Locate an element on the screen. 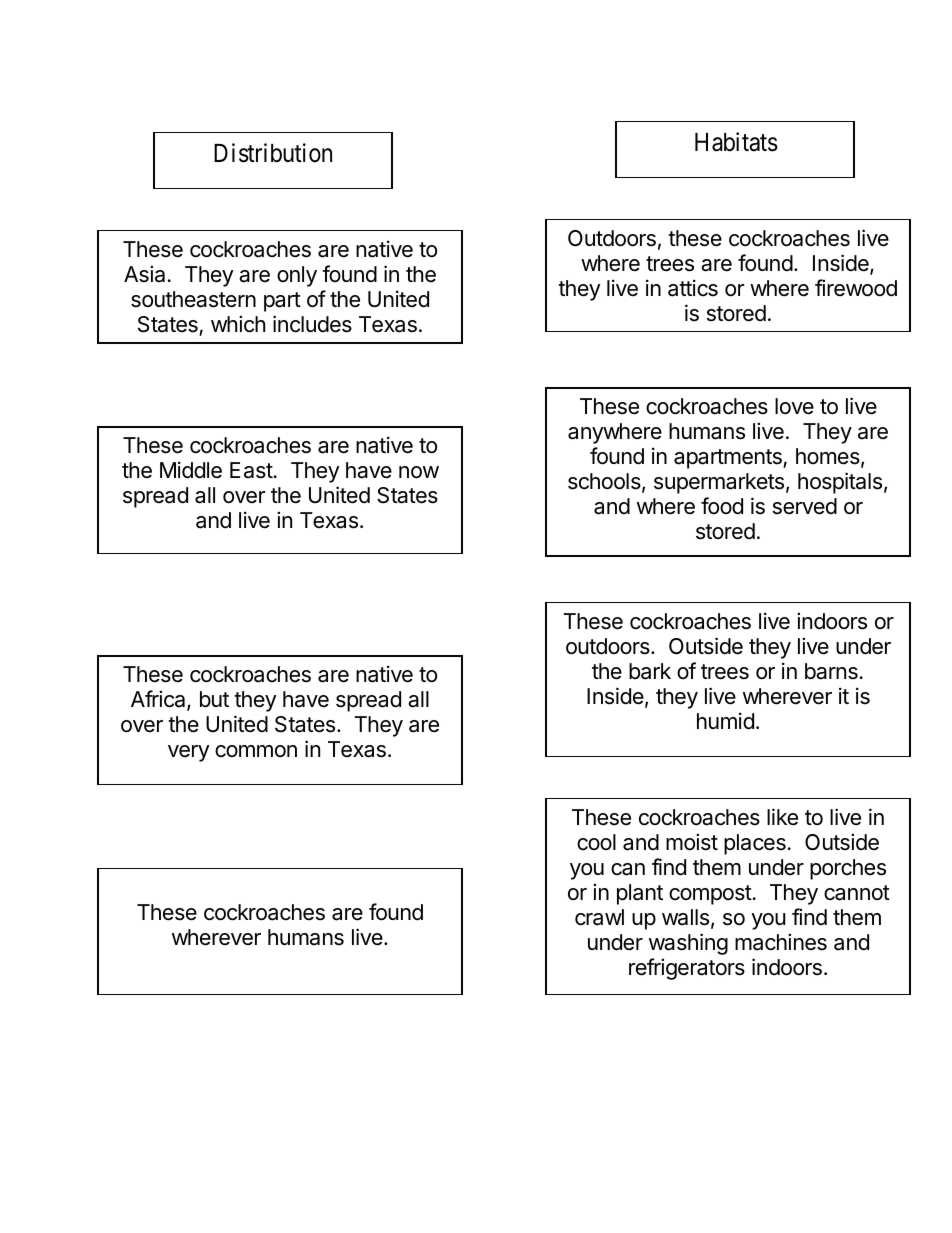  firewood is located at coordinates (856, 288).
